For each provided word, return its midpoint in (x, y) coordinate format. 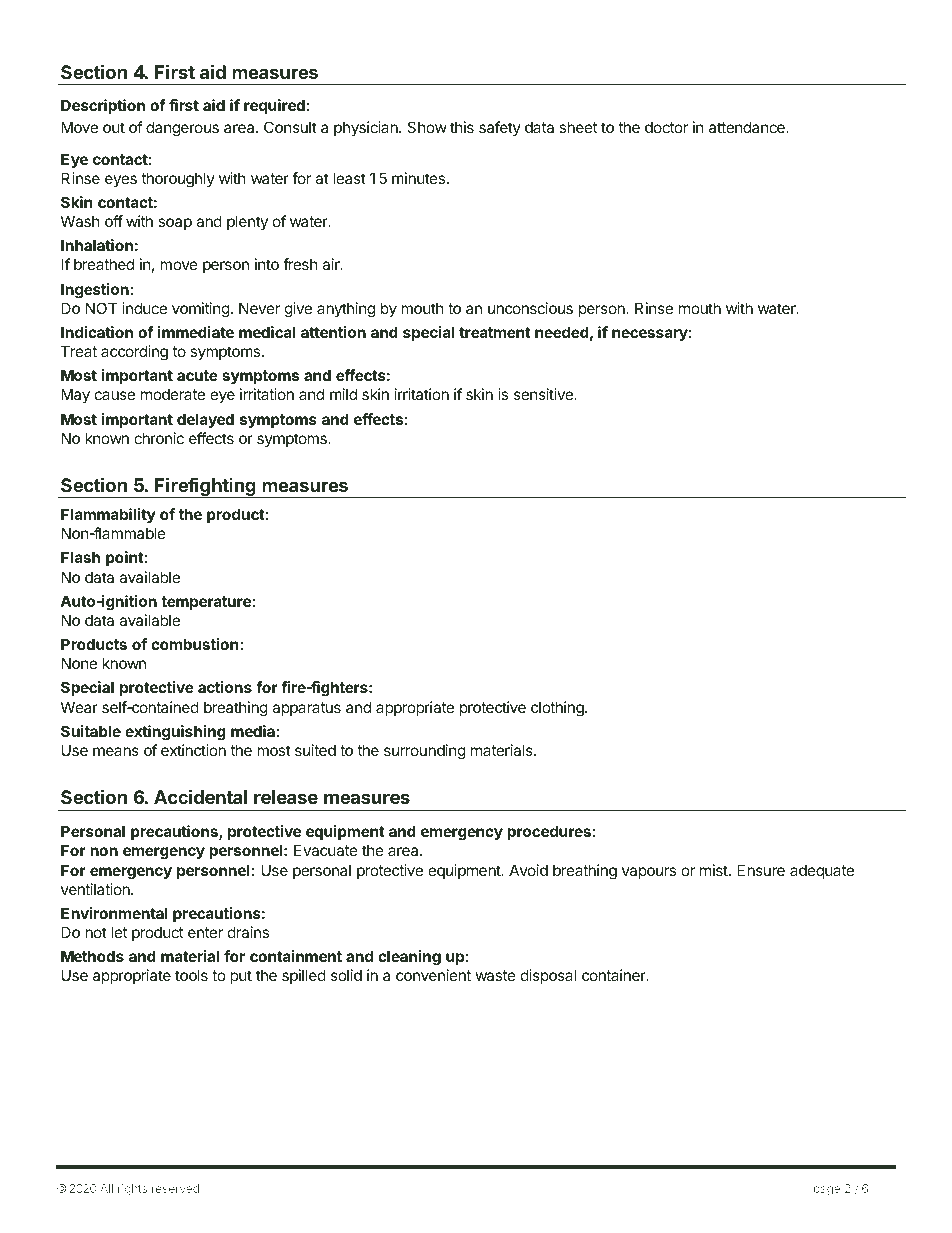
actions (225, 687)
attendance (748, 127)
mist (715, 870)
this (462, 127)
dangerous (182, 129)
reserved (175, 1188)
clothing (558, 709)
